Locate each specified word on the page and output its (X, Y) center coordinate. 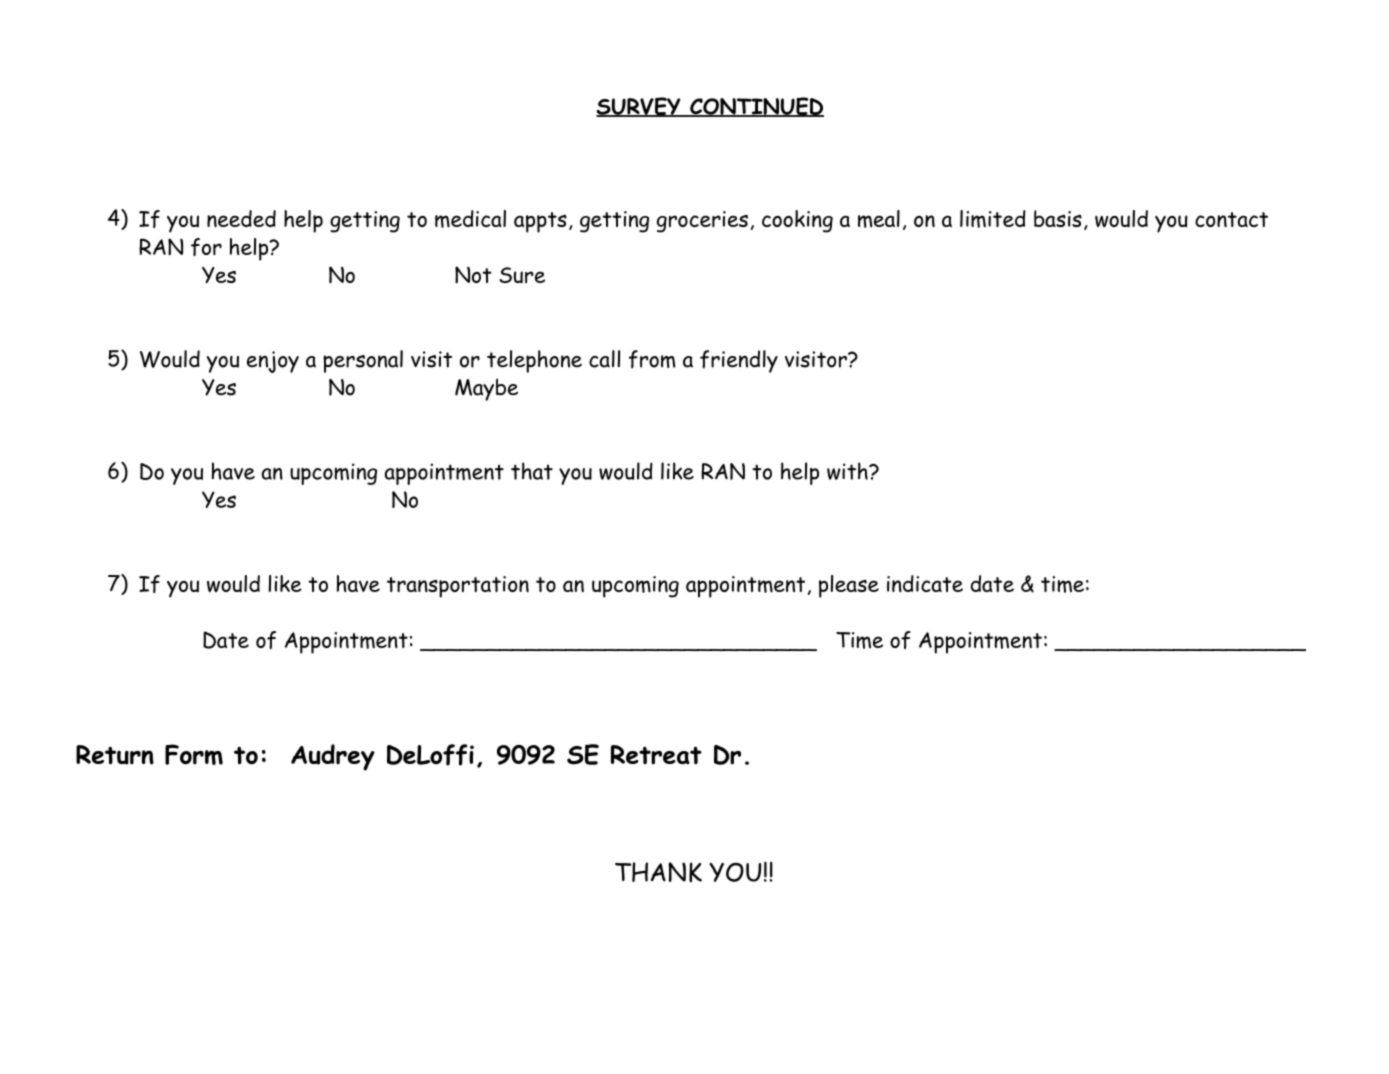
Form (194, 754)
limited (993, 219)
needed (241, 218)
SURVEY (639, 107)
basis (1058, 218)
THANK (658, 872)
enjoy (273, 362)
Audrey (333, 757)
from (652, 359)
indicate (925, 583)
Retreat (656, 755)
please (849, 586)
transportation (458, 587)
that (532, 471)
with (848, 471)
